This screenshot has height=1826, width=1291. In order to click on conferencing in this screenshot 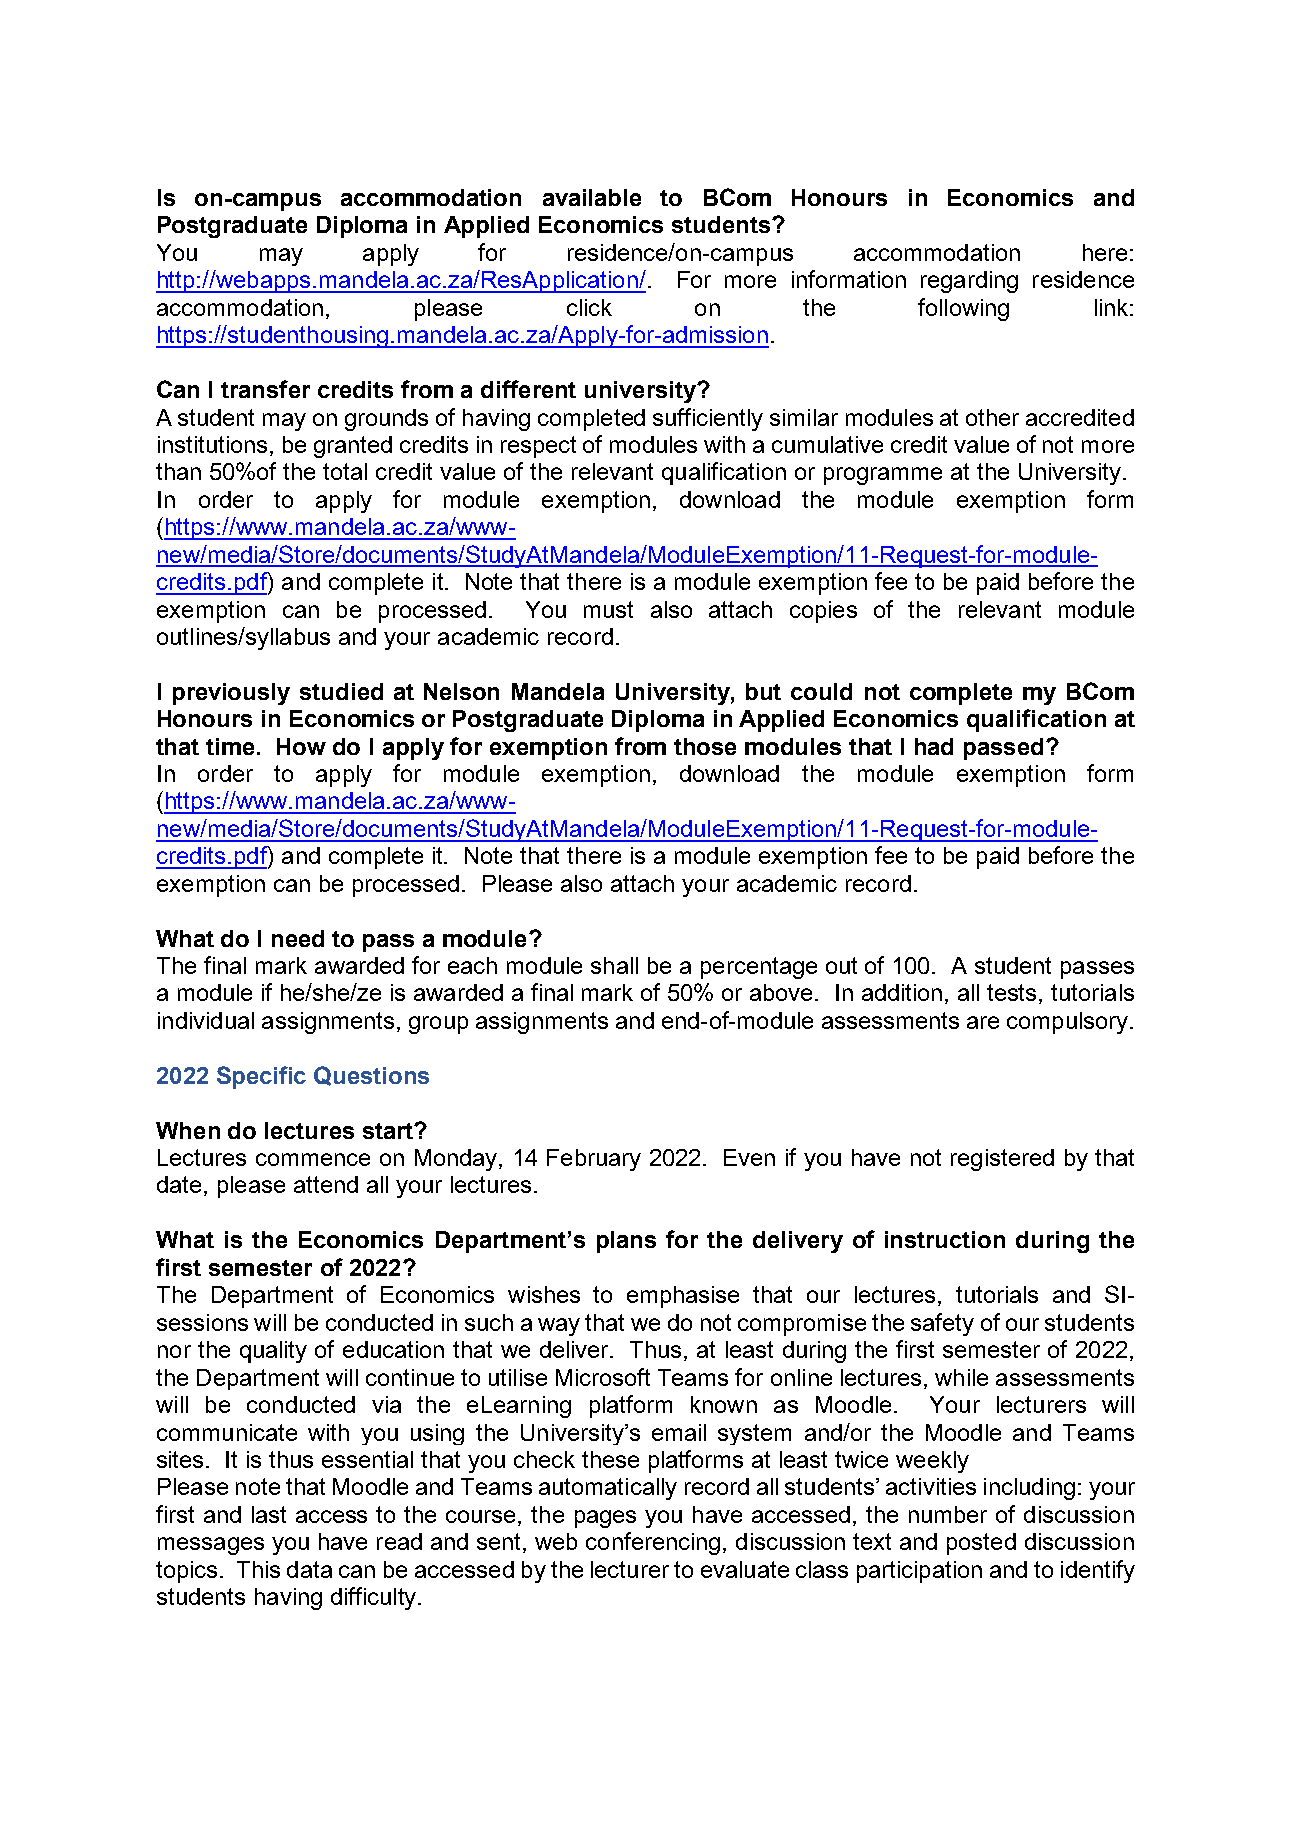, I will do `click(653, 1543)`.
